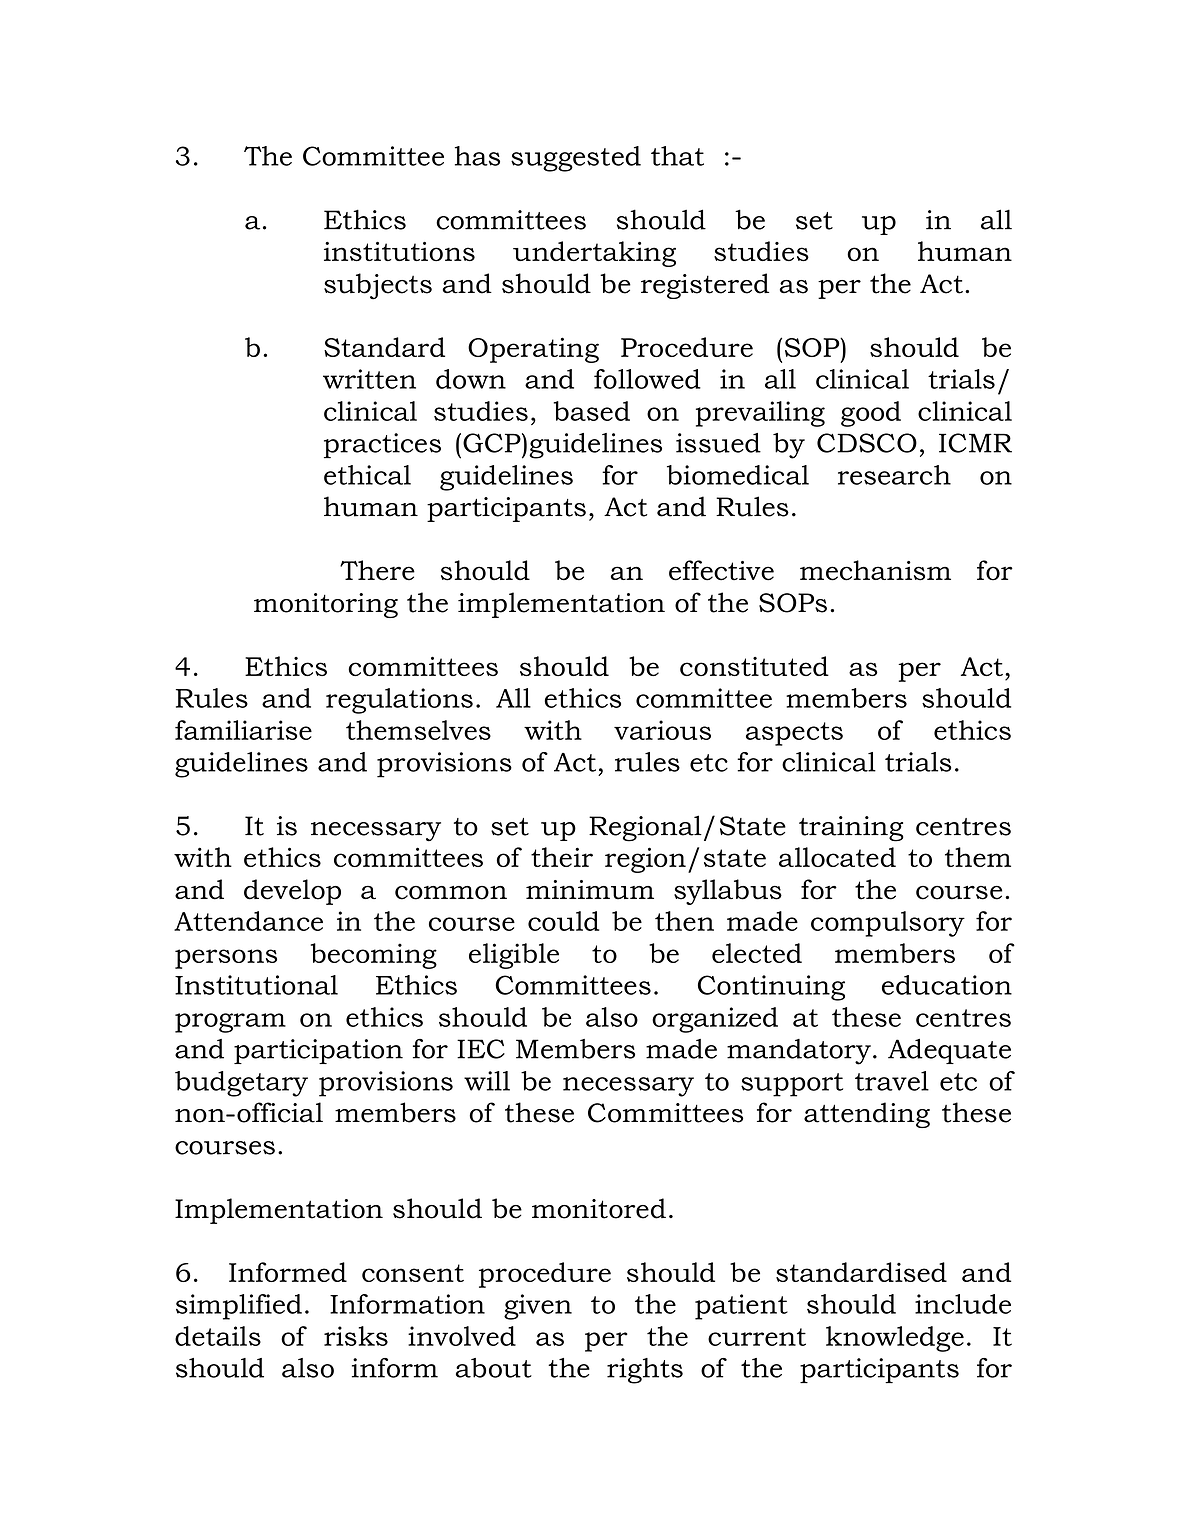 Image resolution: width=1187 pixels, height=1537 pixels. I want to click on given, so click(538, 1307).
